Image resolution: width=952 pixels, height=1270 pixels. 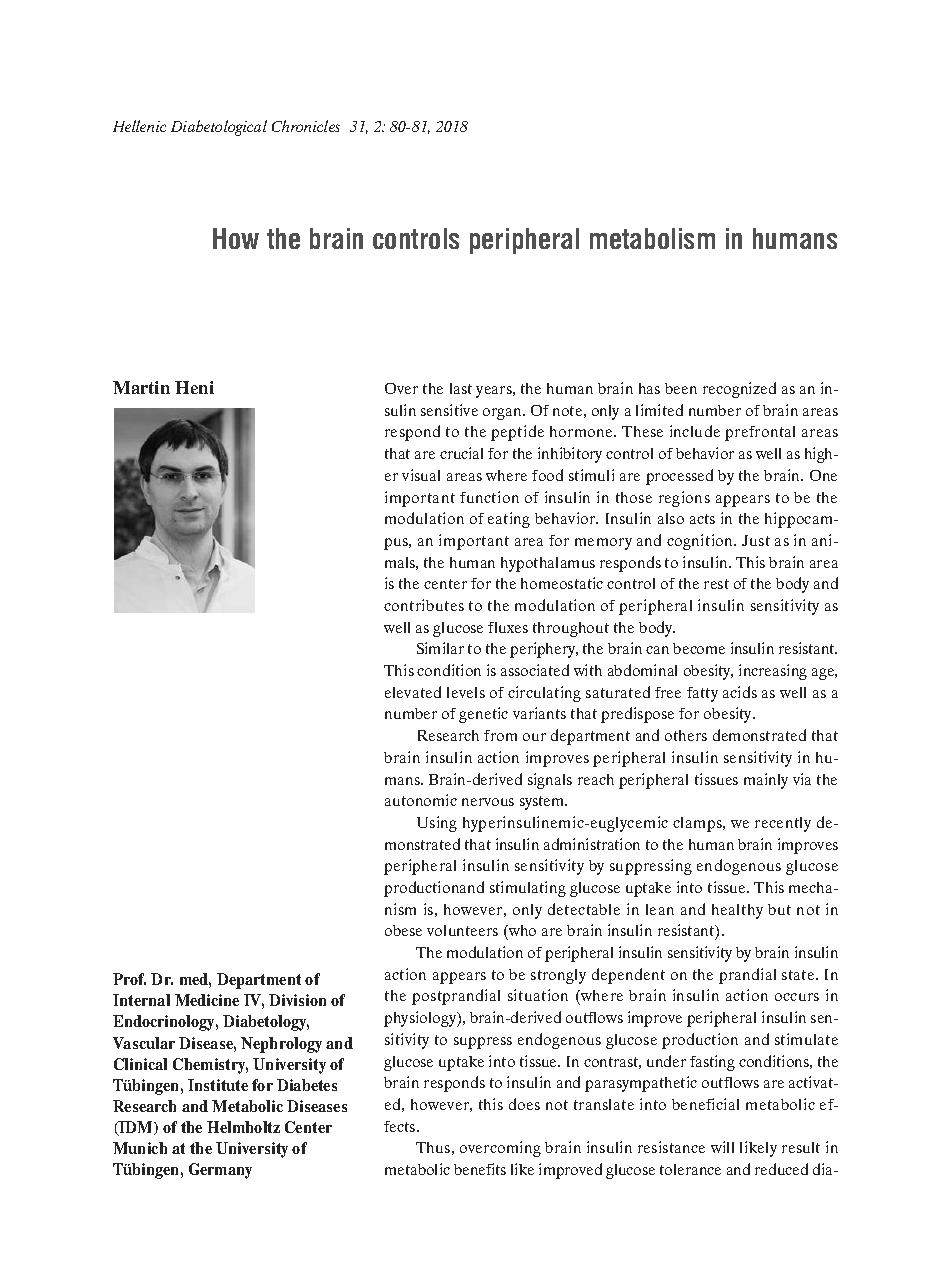 I want to click on metabolism, so click(x=652, y=238).
